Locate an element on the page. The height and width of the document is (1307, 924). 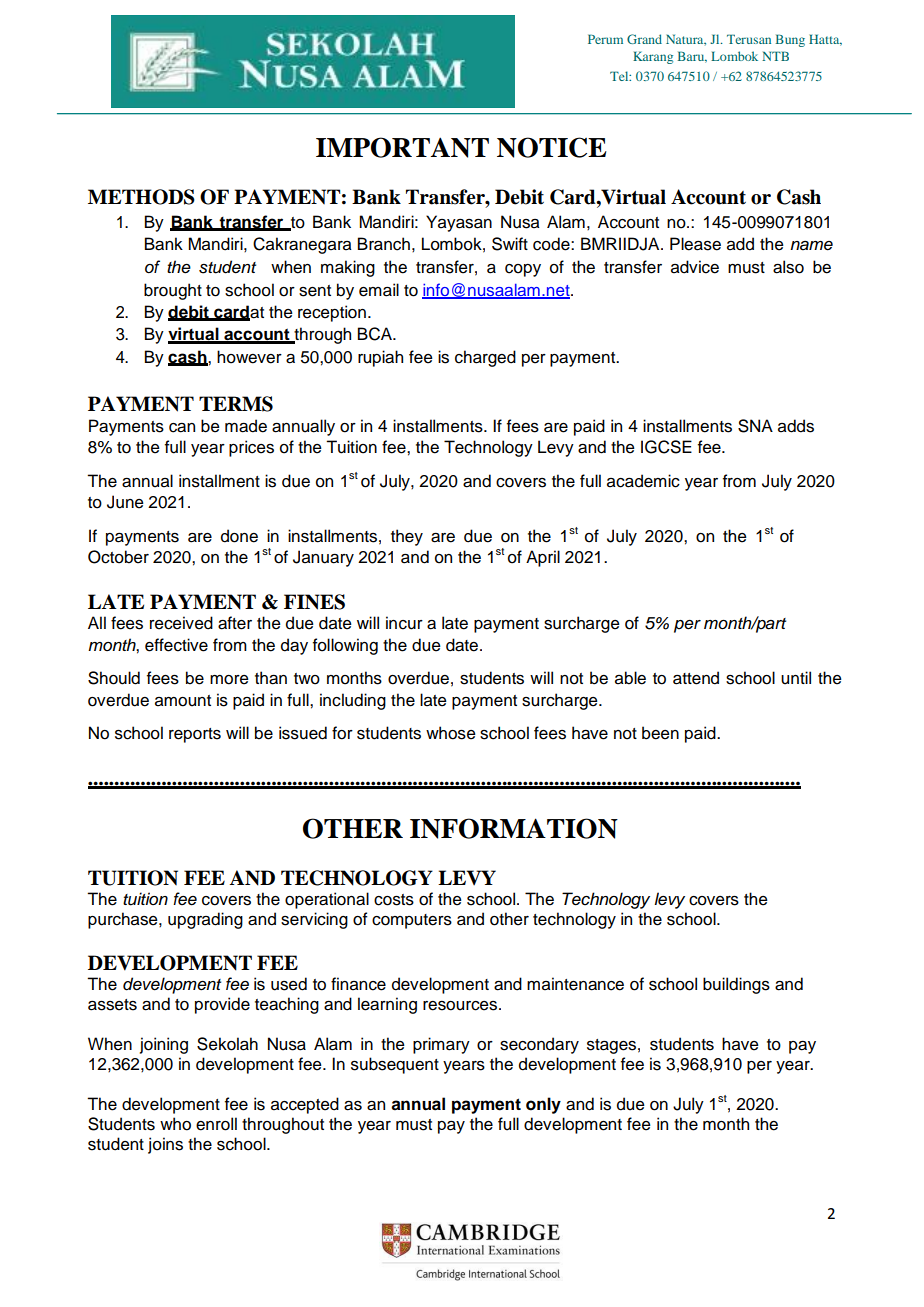
charged is located at coordinates (485, 358).
